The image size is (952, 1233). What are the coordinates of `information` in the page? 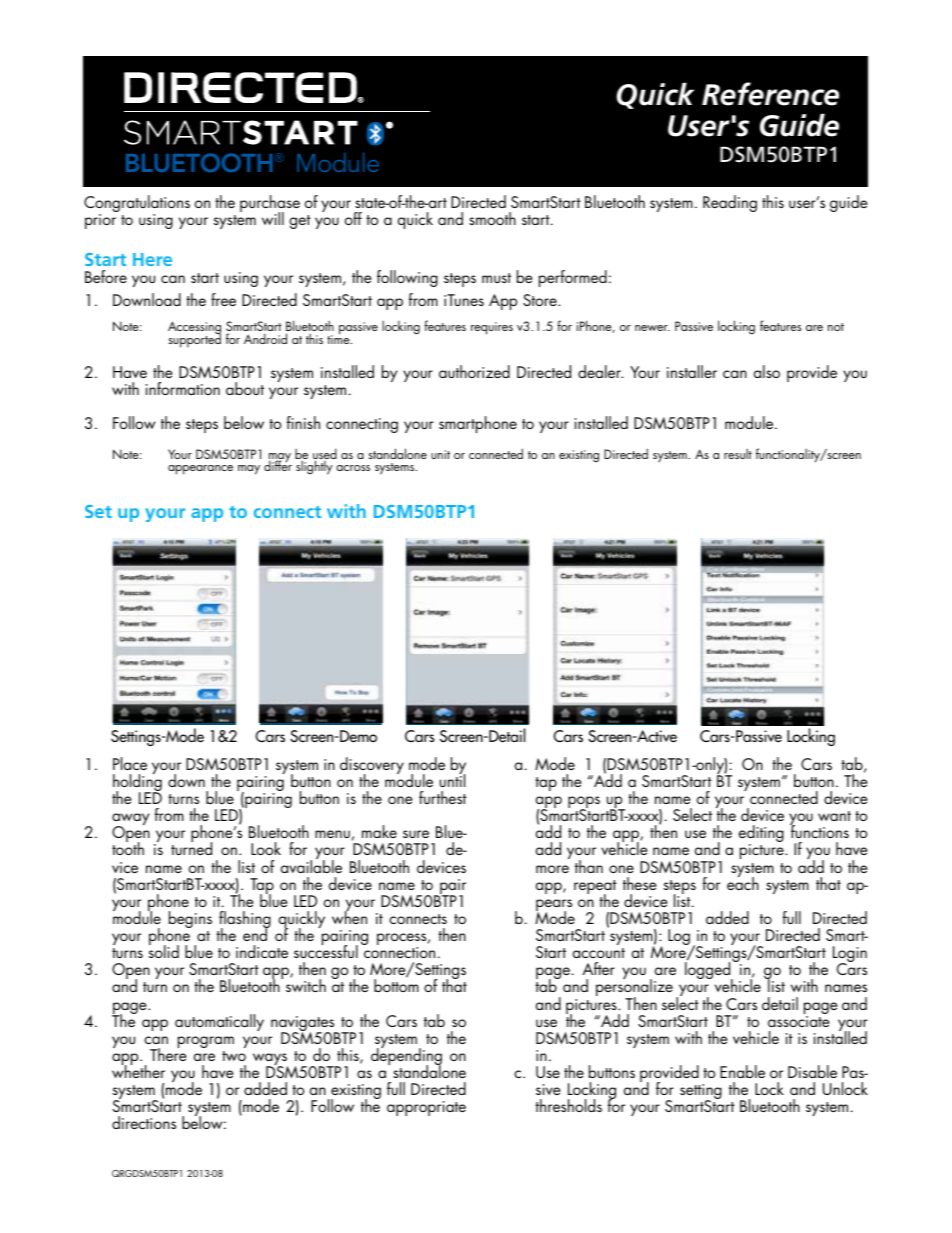 It's located at (183, 388).
